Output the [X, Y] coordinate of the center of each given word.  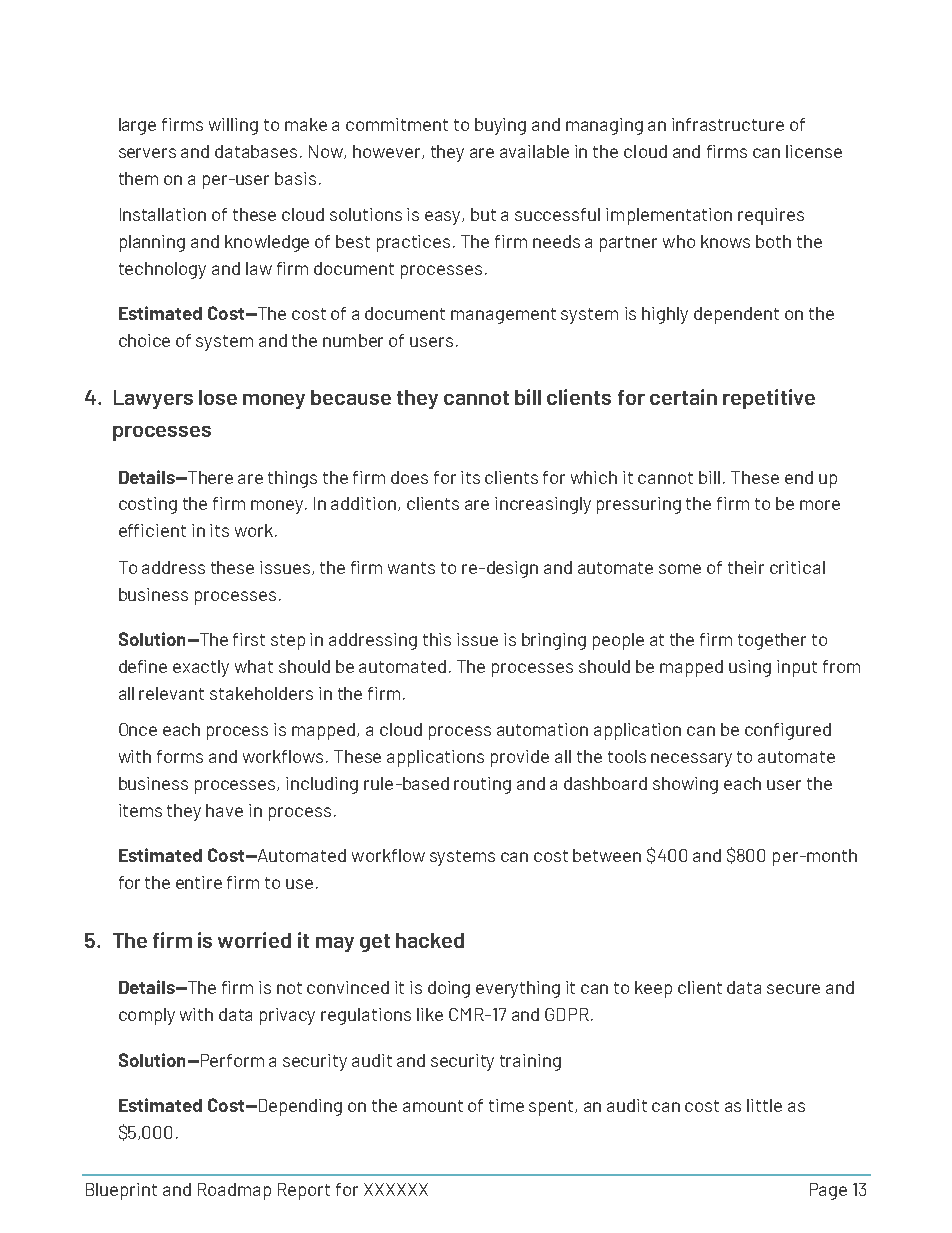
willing [233, 126]
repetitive [769, 399]
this [437, 639]
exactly [201, 668]
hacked [430, 940]
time [506, 1105]
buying [500, 126]
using [750, 668]
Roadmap [234, 1191]
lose [218, 397]
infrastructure [728, 124]
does [409, 477]
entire [199, 882]
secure [793, 989]
